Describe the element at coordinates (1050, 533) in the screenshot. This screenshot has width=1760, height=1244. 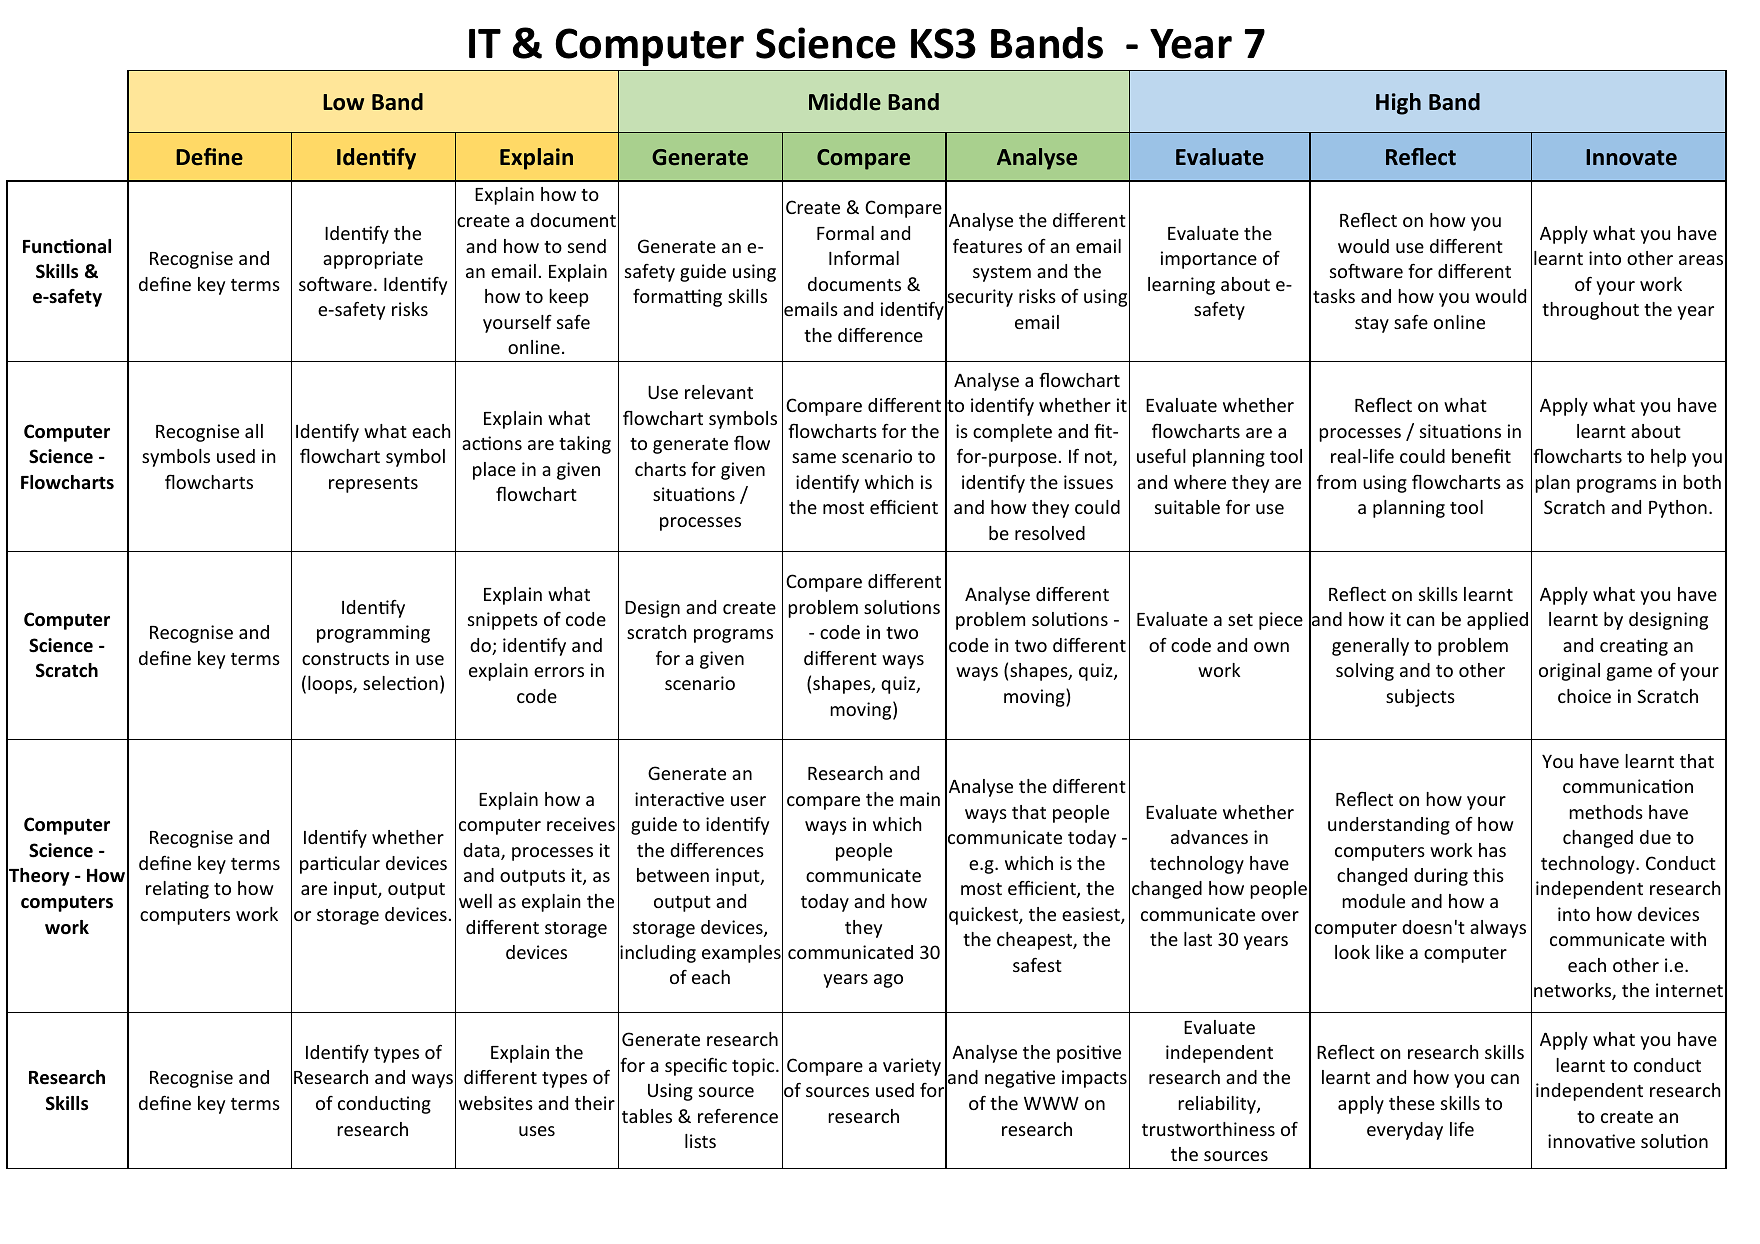
I see `resolved` at that location.
